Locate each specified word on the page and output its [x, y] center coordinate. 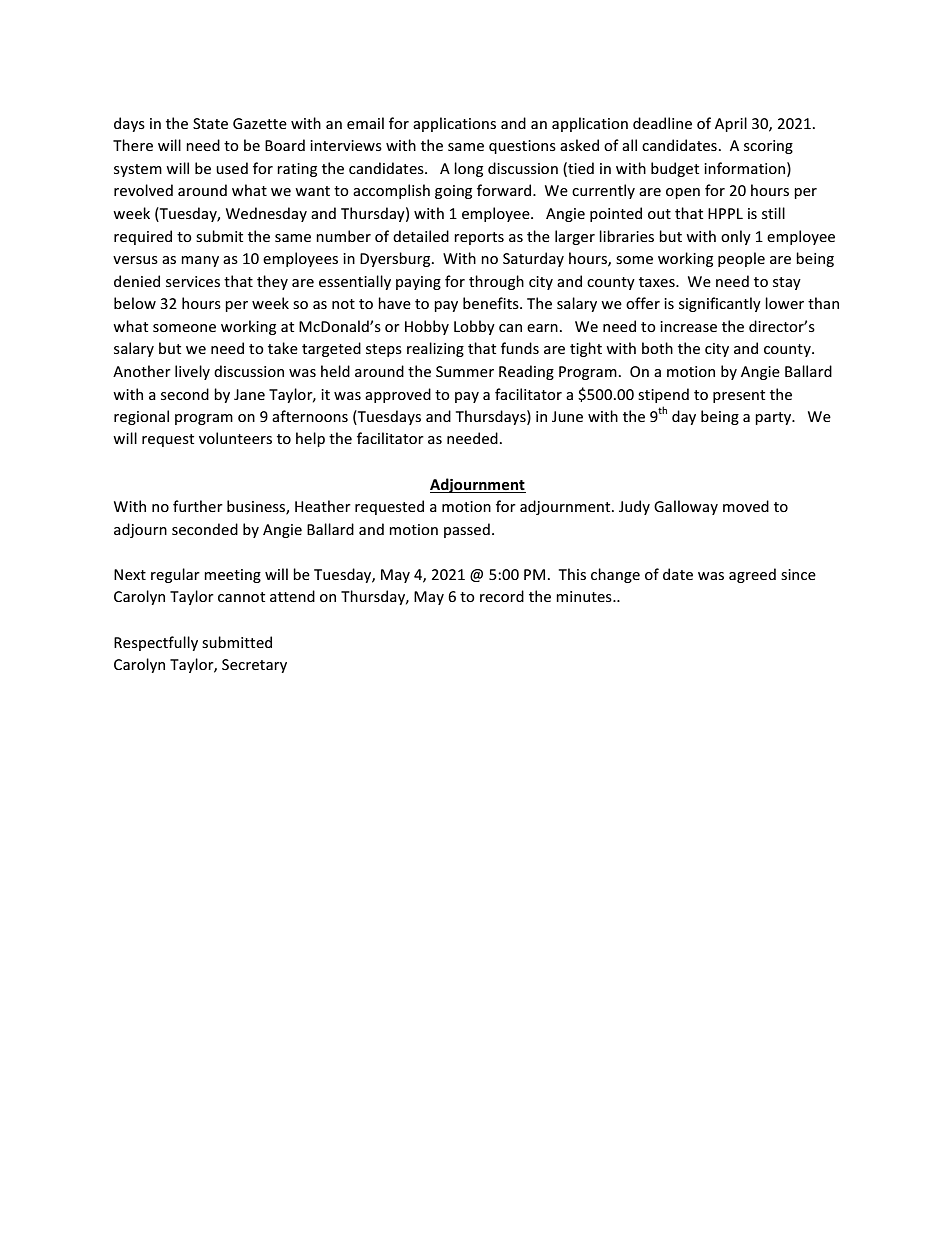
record [502, 596]
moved [746, 506]
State [210, 123]
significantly [720, 304]
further [198, 506]
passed [467, 530]
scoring [768, 147]
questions [522, 147]
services [193, 281]
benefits [492, 303]
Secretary [254, 666]
